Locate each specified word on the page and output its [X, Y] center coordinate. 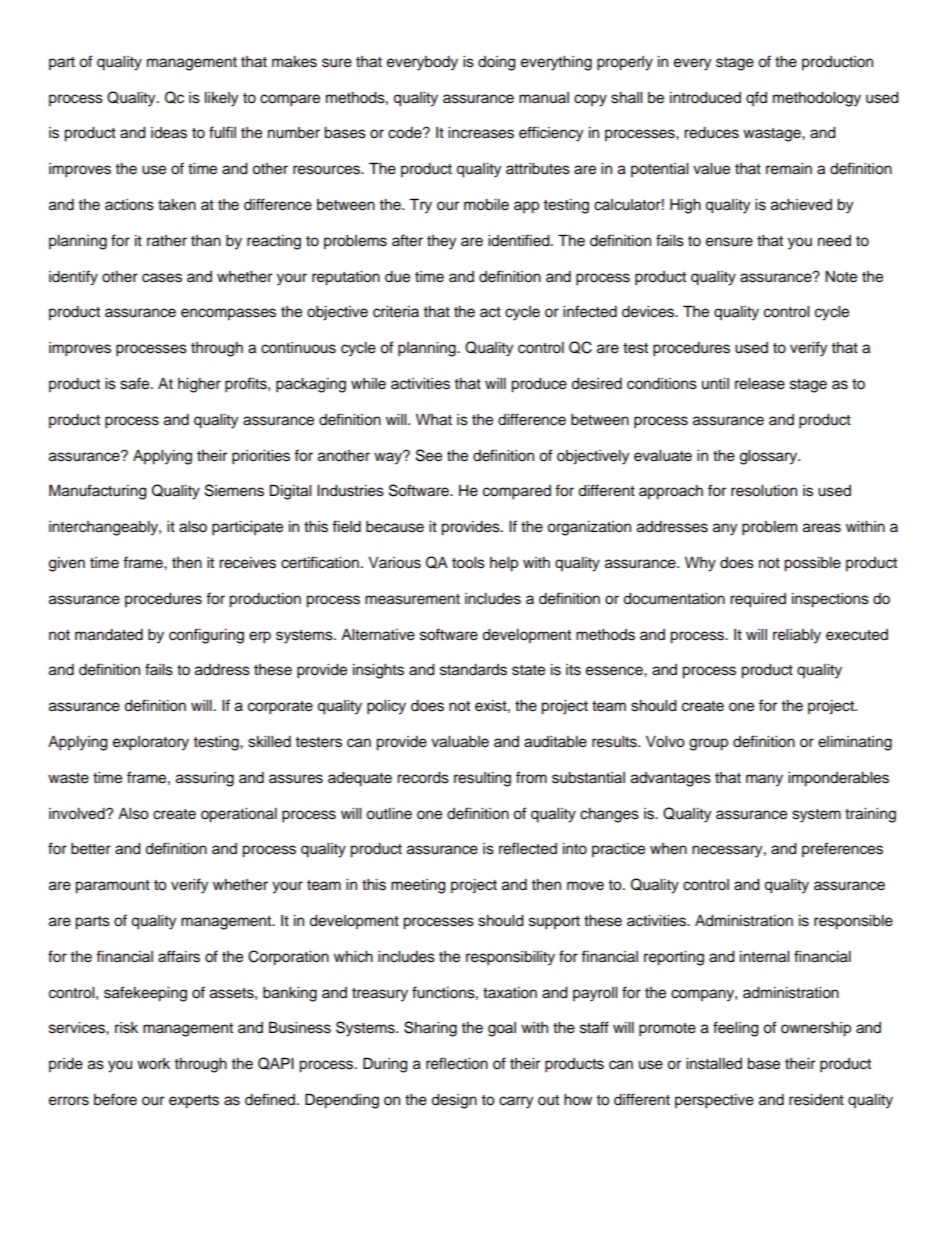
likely [221, 99]
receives [247, 563]
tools [468, 563]
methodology [817, 99]
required [758, 600]
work [153, 1064]
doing [497, 63]
